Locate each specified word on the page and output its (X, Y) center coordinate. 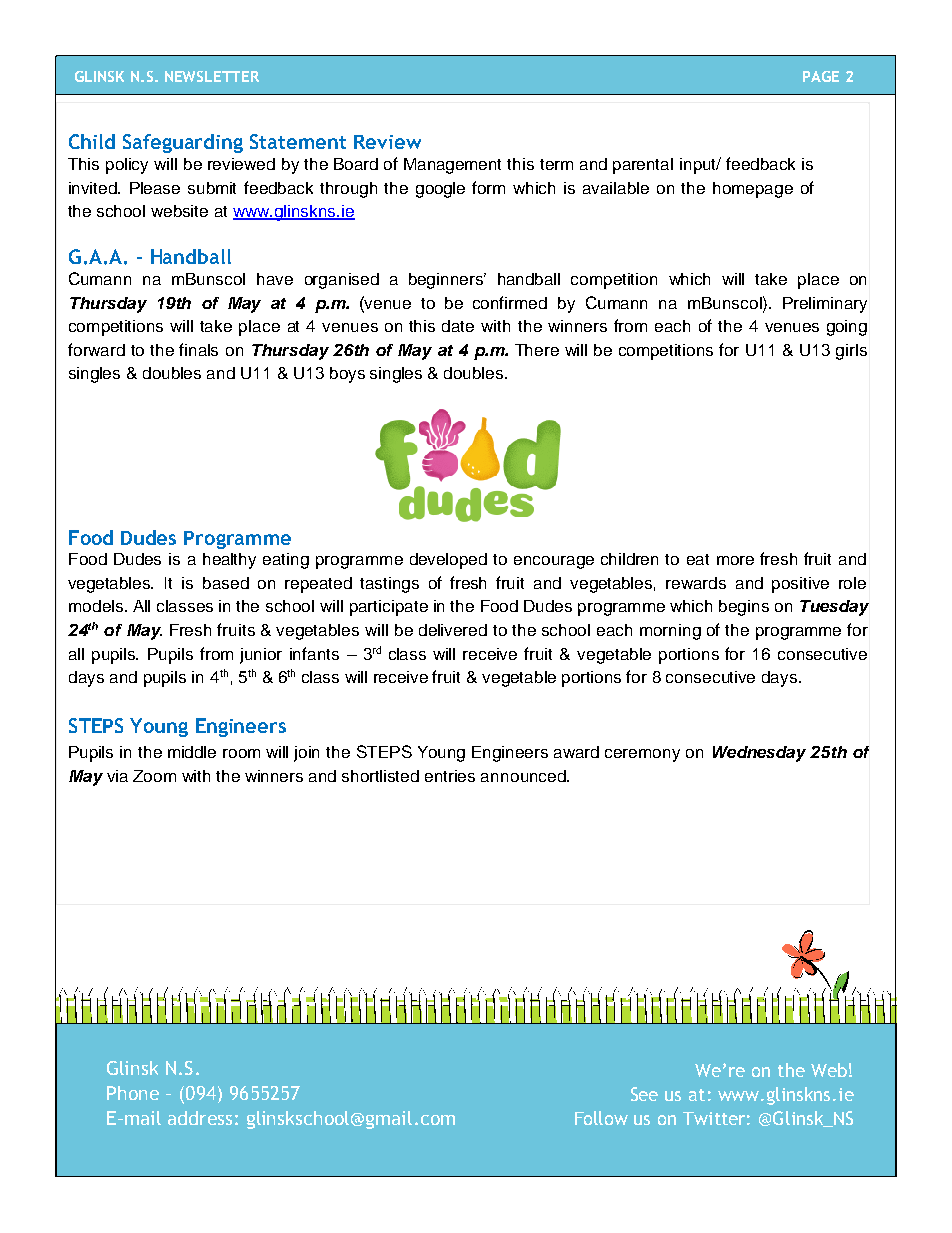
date (458, 326)
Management (452, 166)
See (644, 1094)
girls (851, 352)
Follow (601, 1118)
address (200, 1118)
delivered (453, 630)
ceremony (642, 755)
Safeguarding (183, 143)
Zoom (154, 776)
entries (450, 776)
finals (198, 349)
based (226, 583)
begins (744, 608)
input (699, 166)
